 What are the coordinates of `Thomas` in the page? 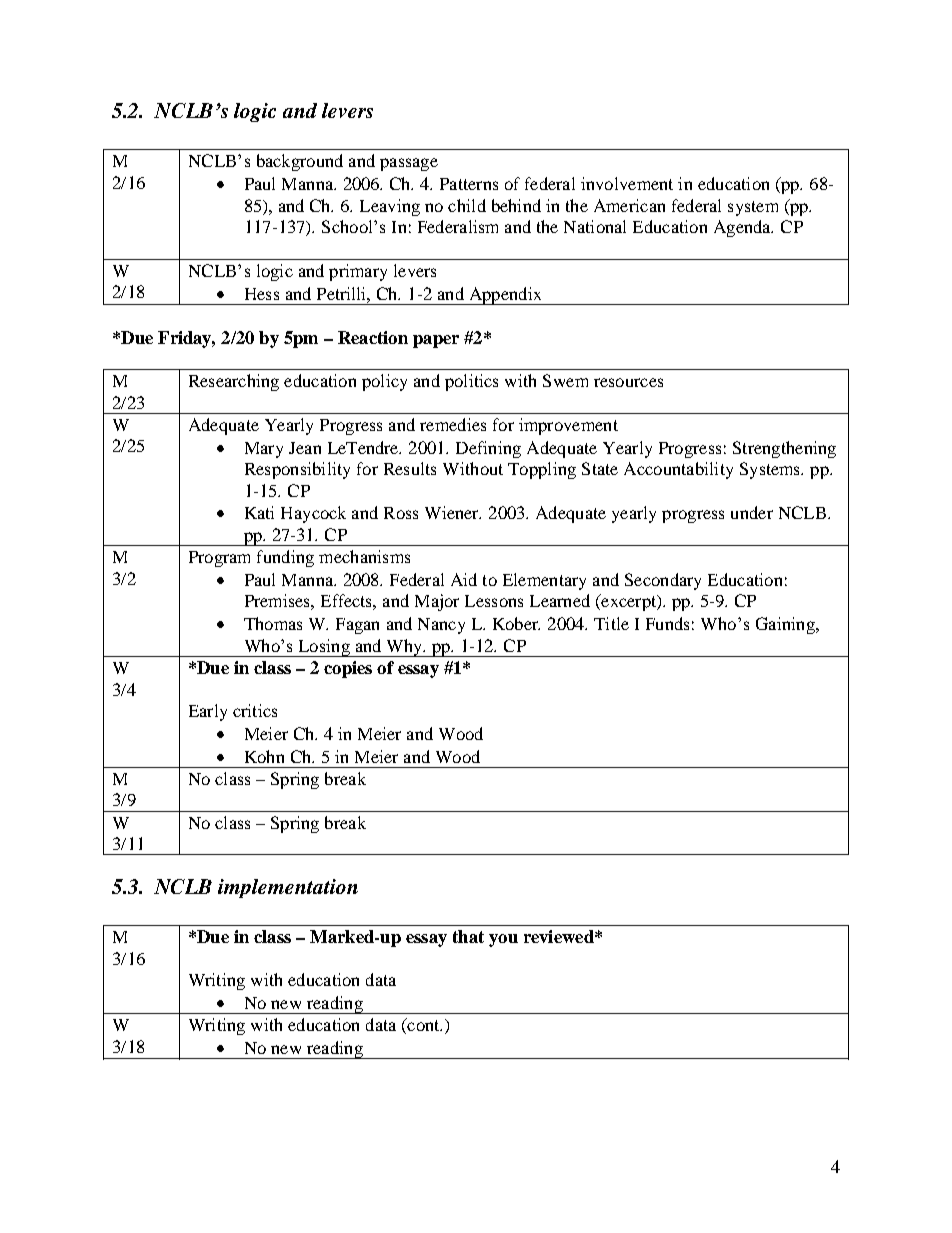 It's located at (273, 623).
